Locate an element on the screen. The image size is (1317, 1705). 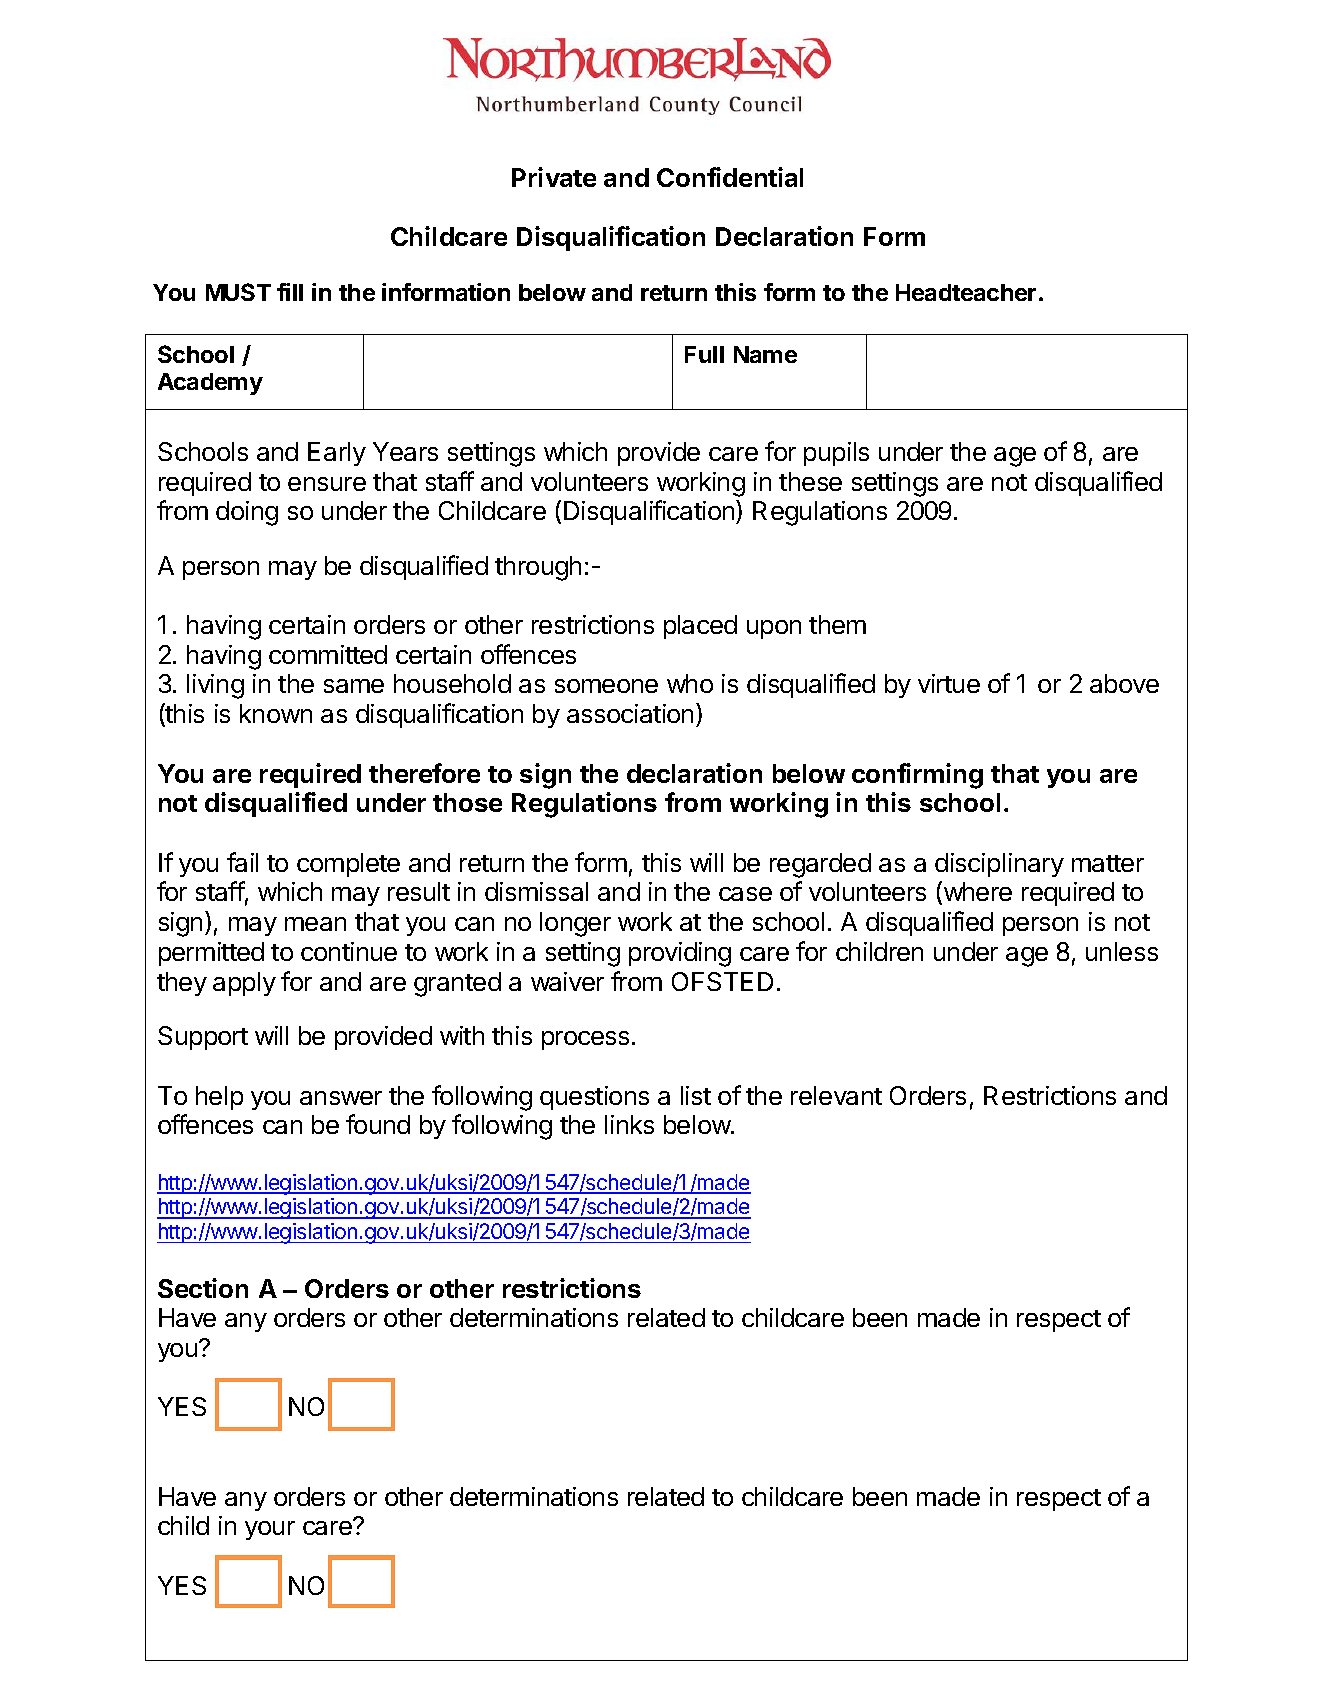
case is located at coordinates (745, 894).
